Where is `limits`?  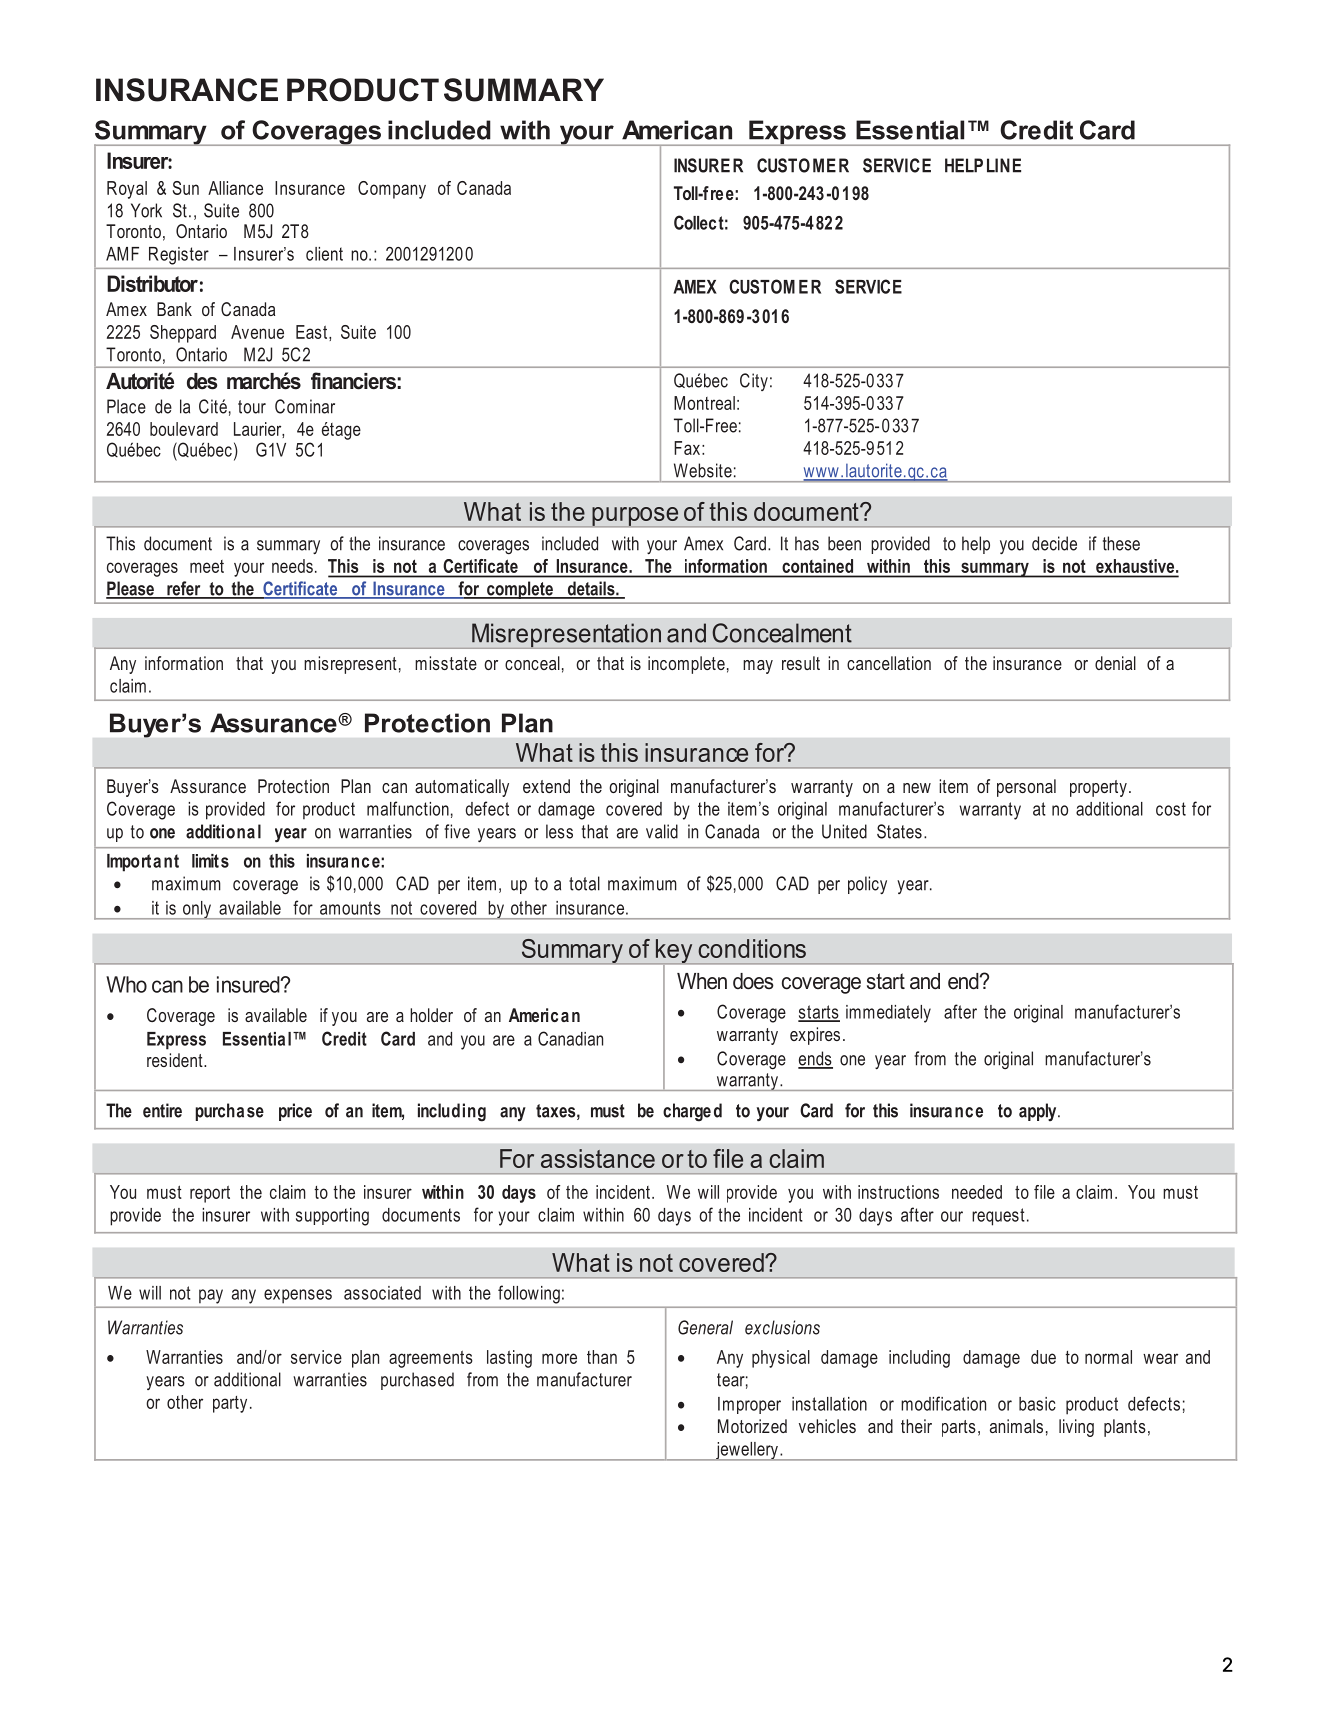 limits is located at coordinates (210, 861).
